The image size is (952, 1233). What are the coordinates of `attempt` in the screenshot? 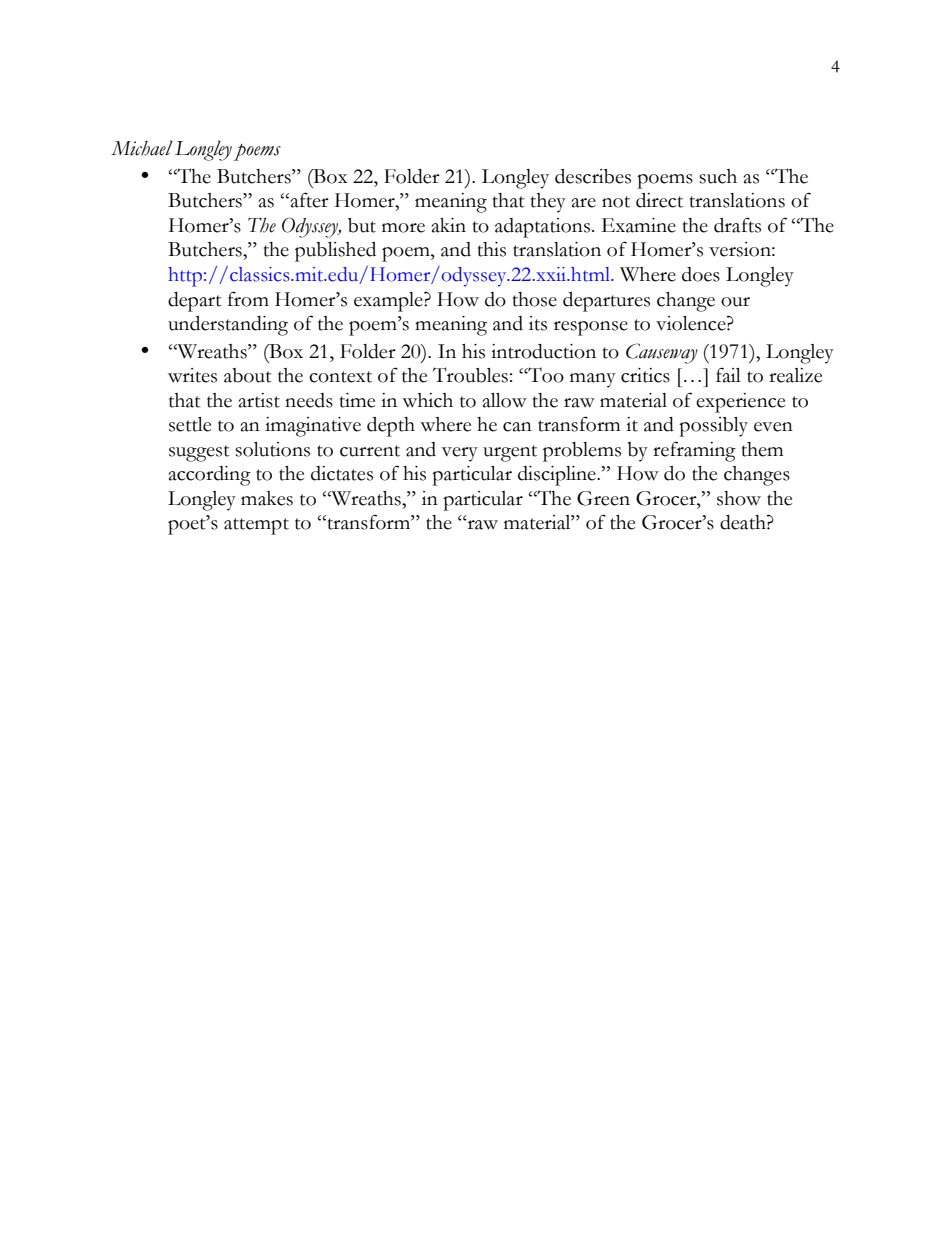 It's located at (256, 526).
